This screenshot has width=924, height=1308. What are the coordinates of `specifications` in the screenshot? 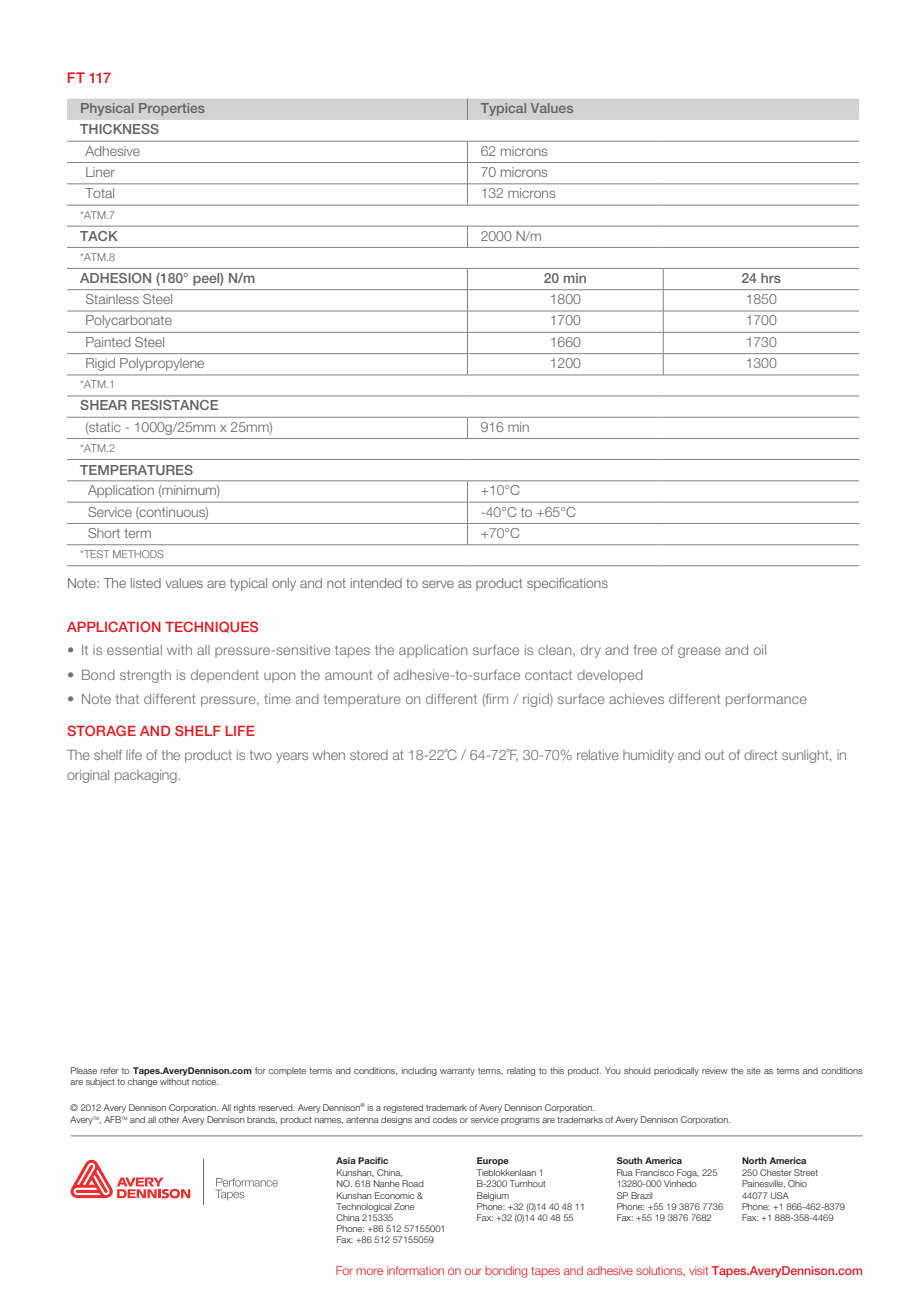 It's located at (567, 584).
